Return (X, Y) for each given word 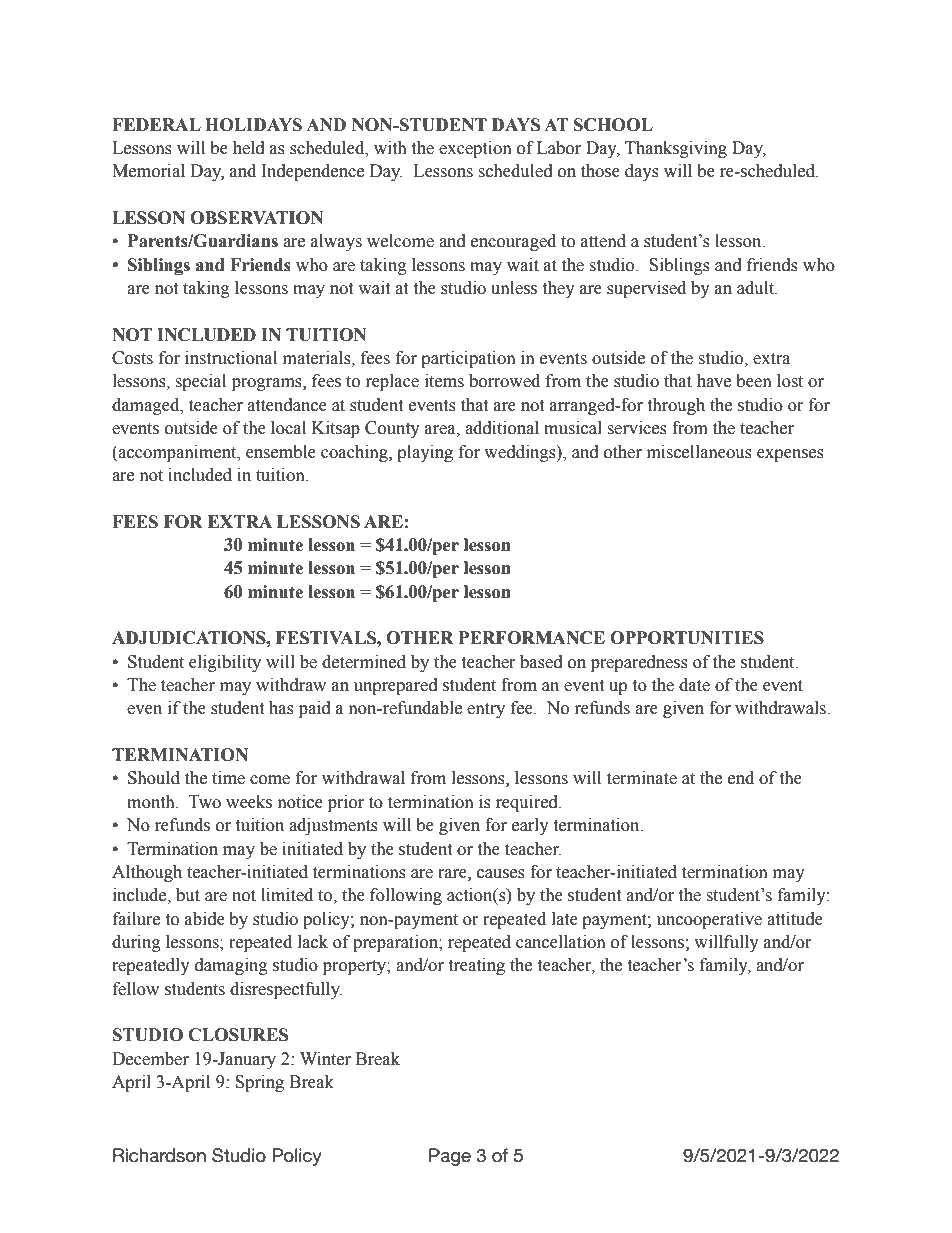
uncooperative (709, 920)
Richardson (159, 1155)
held (249, 148)
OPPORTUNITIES (687, 638)
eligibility (225, 663)
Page (450, 1157)
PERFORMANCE (532, 638)
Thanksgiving (676, 149)
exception (475, 149)
